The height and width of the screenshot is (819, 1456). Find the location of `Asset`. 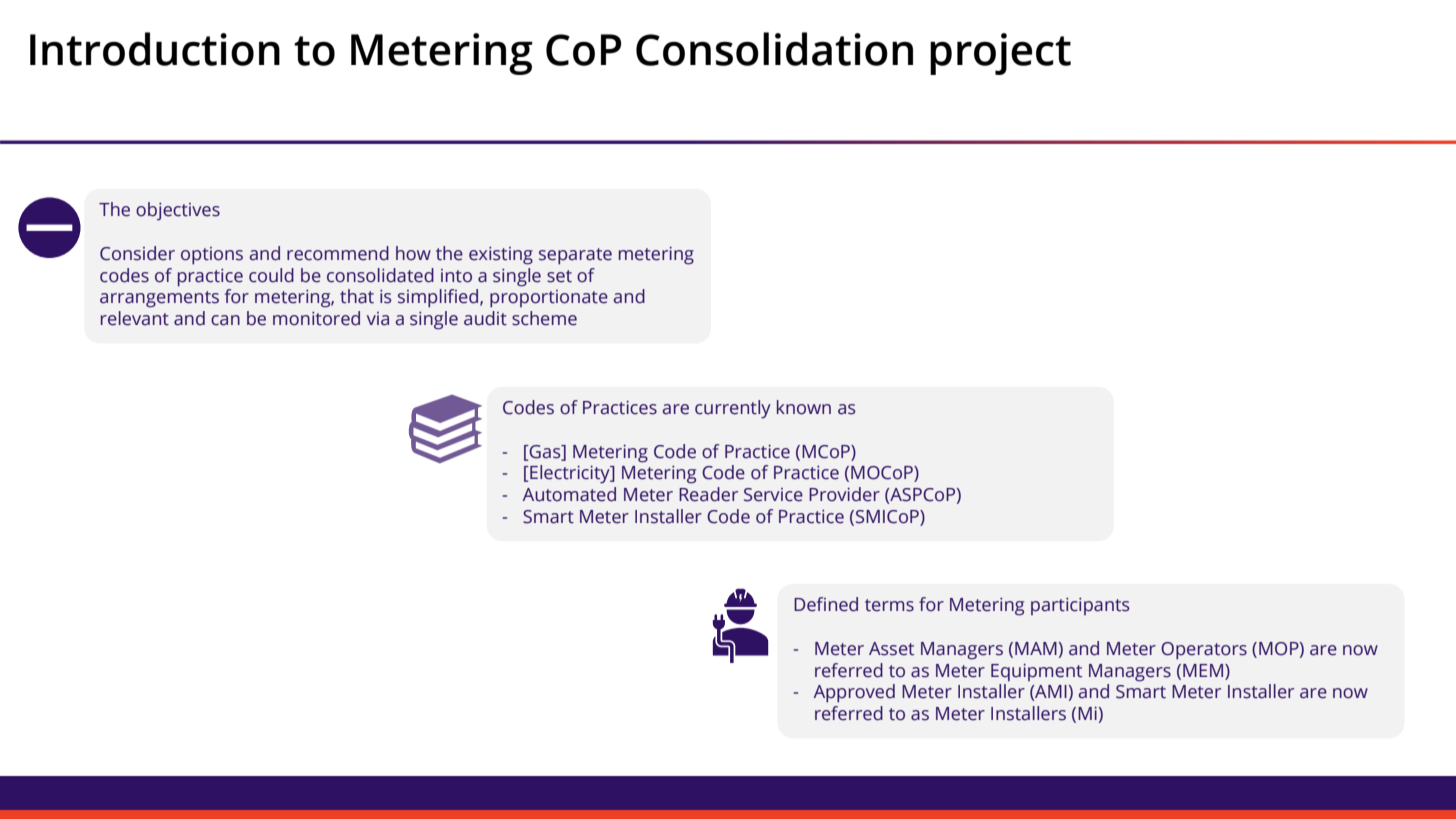

Asset is located at coordinates (891, 649).
